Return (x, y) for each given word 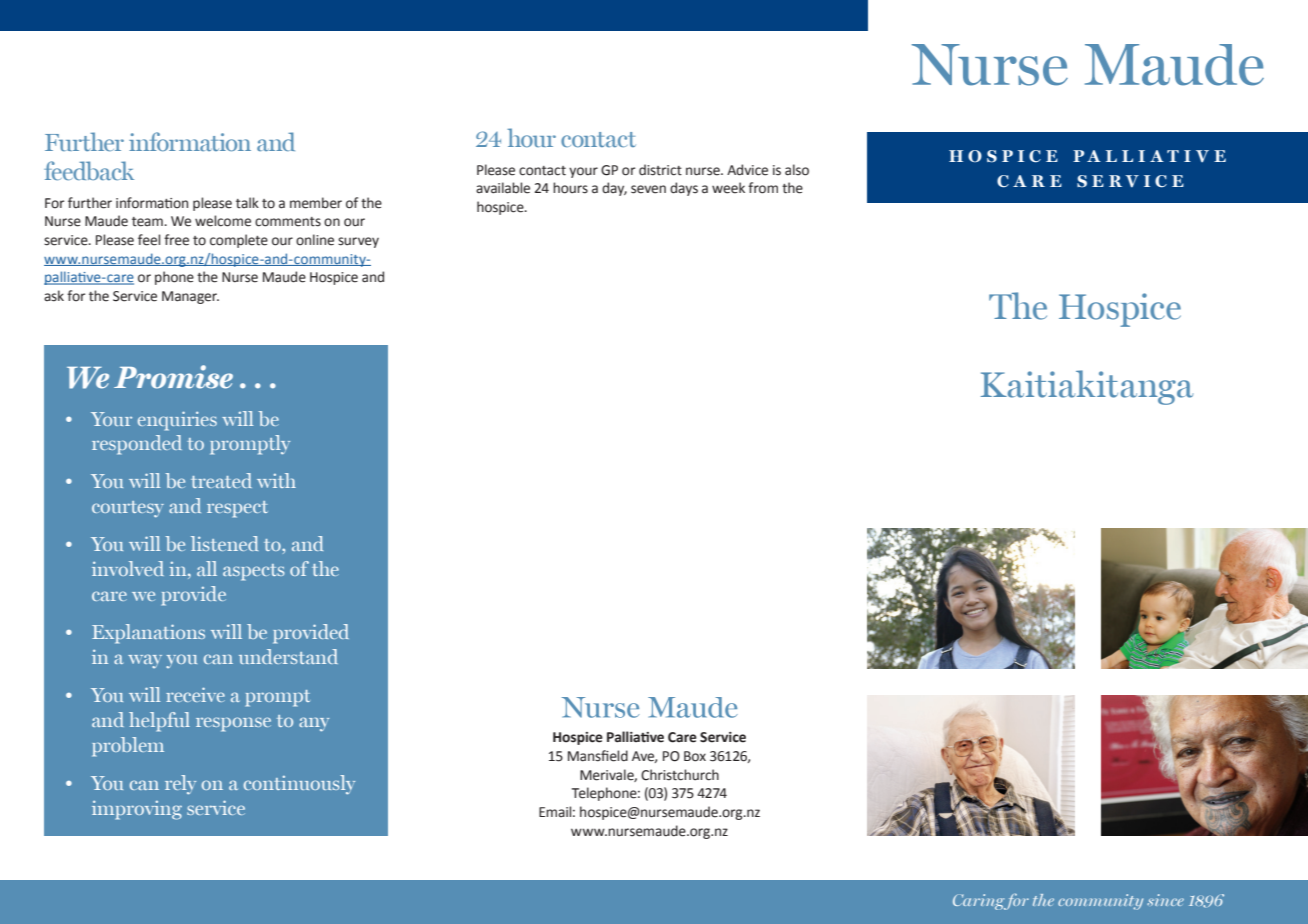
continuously (299, 784)
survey (358, 242)
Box (695, 756)
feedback (89, 170)
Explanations (148, 634)
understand (288, 656)
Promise (173, 377)
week (728, 188)
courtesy (128, 509)
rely (180, 784)
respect (237, 509)
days (684, 189)
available (503, 188)
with (276, 480)
